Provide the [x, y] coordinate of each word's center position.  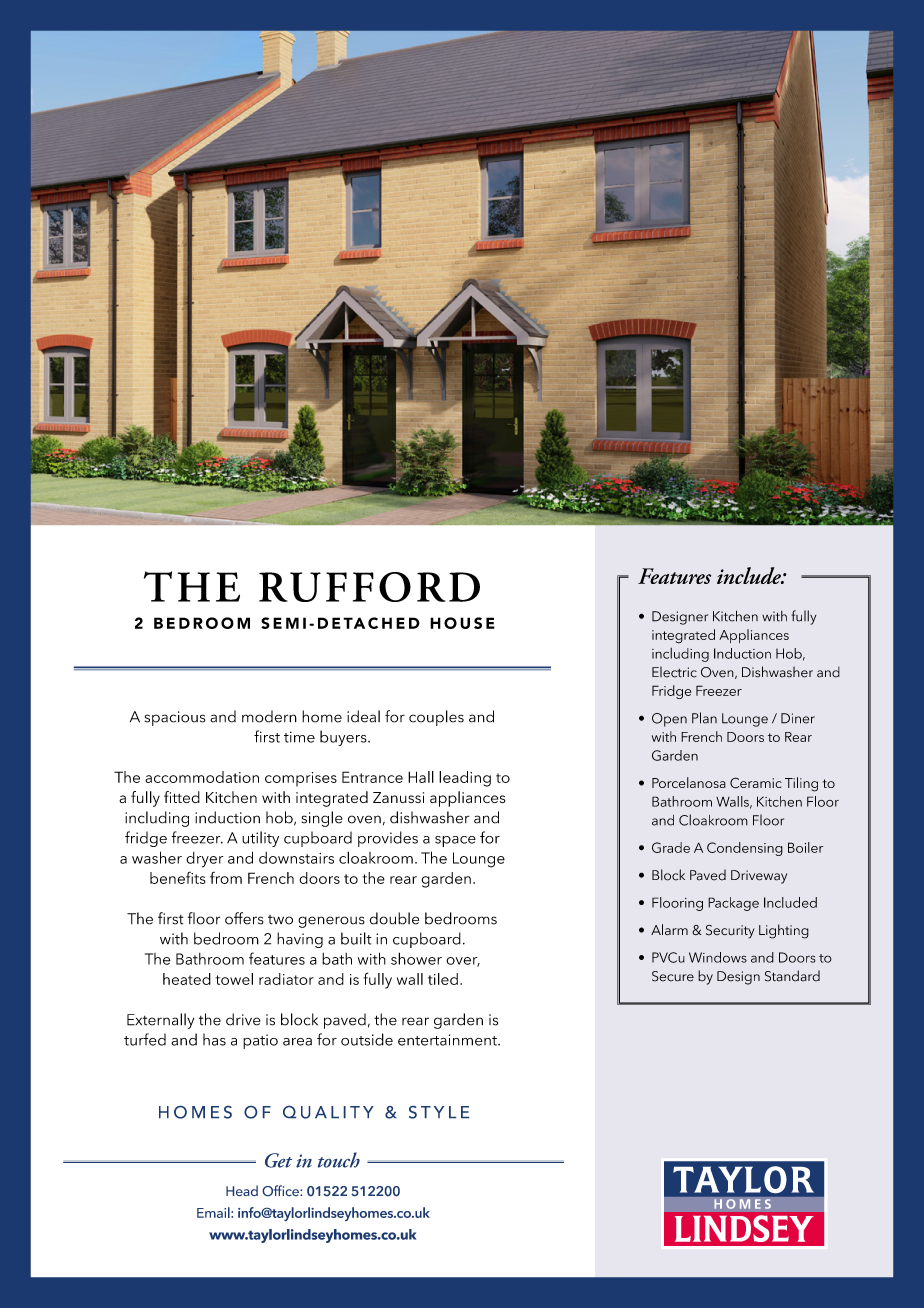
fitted [182, 797]
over [463, 962]
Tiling [801, 784]
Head [242, 1190]
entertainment [448, 1040]
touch [339, 1160]
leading [465, 779]
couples [436, 718]
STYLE [439, 1112]
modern [269, 716]
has [214, 1039]
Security [730, 932]
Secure [673, 976]
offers [244, 918]
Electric [674, 672]
